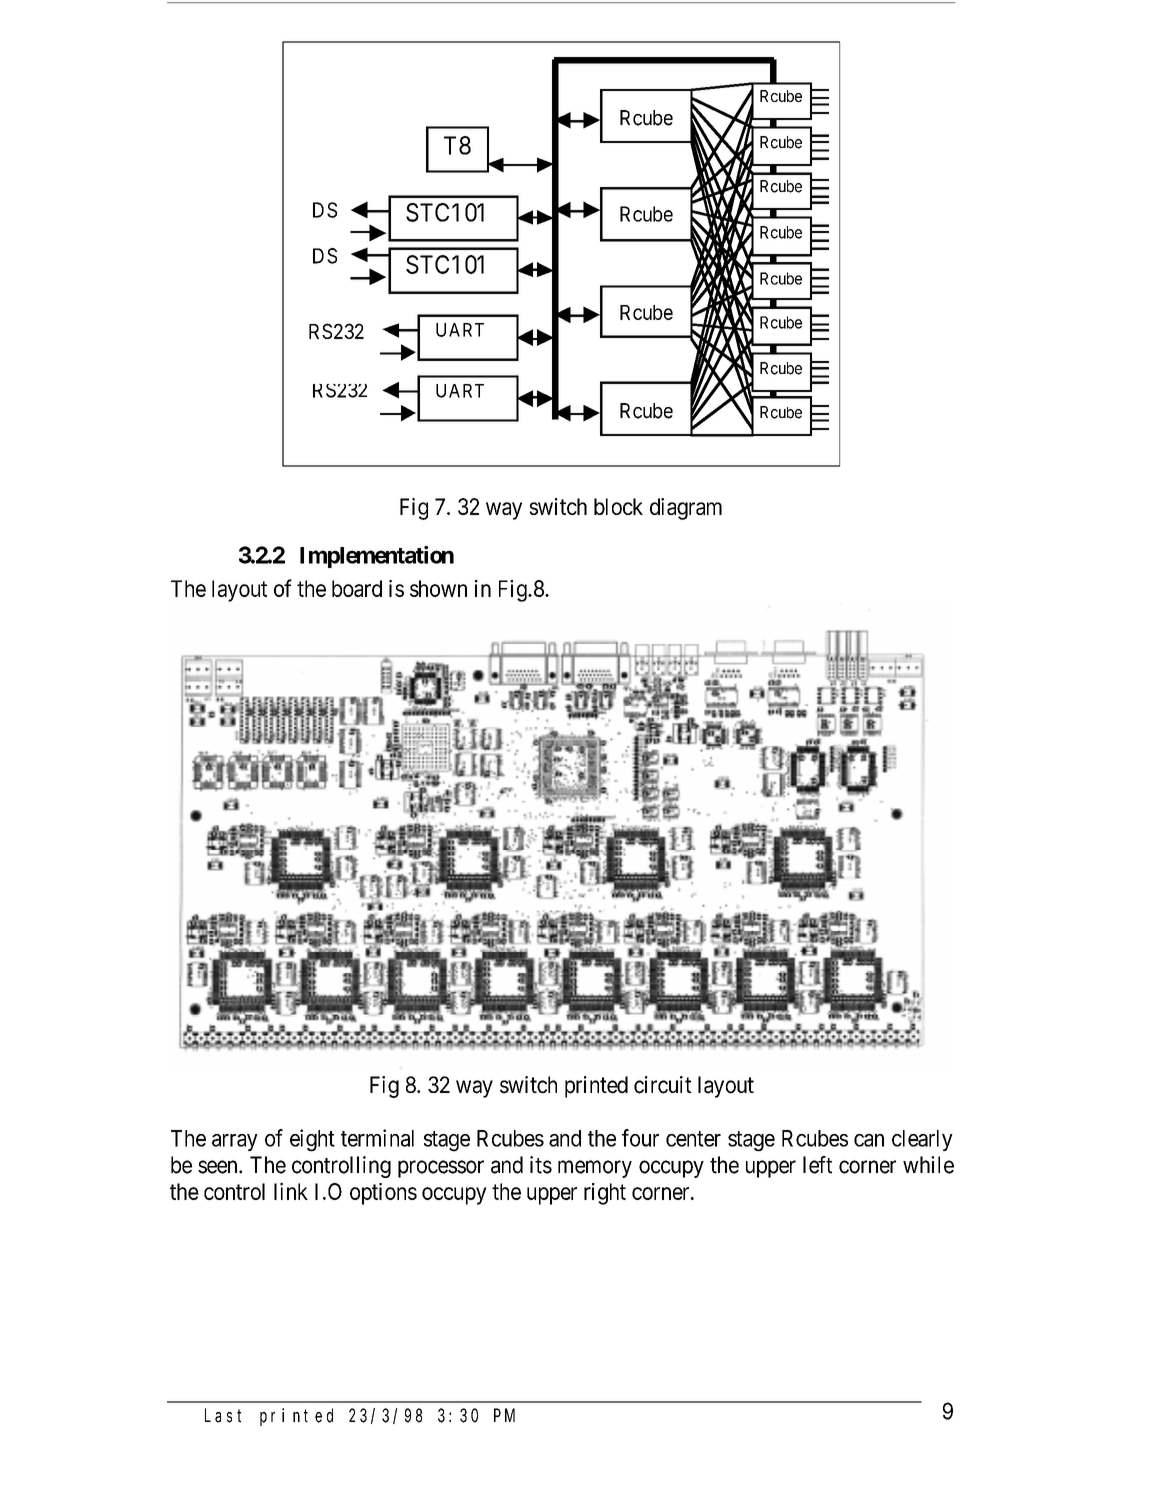  What do you see at coordinates (312, 1140) in the image?
I see `eight` at bounding box center [312, 1140].
